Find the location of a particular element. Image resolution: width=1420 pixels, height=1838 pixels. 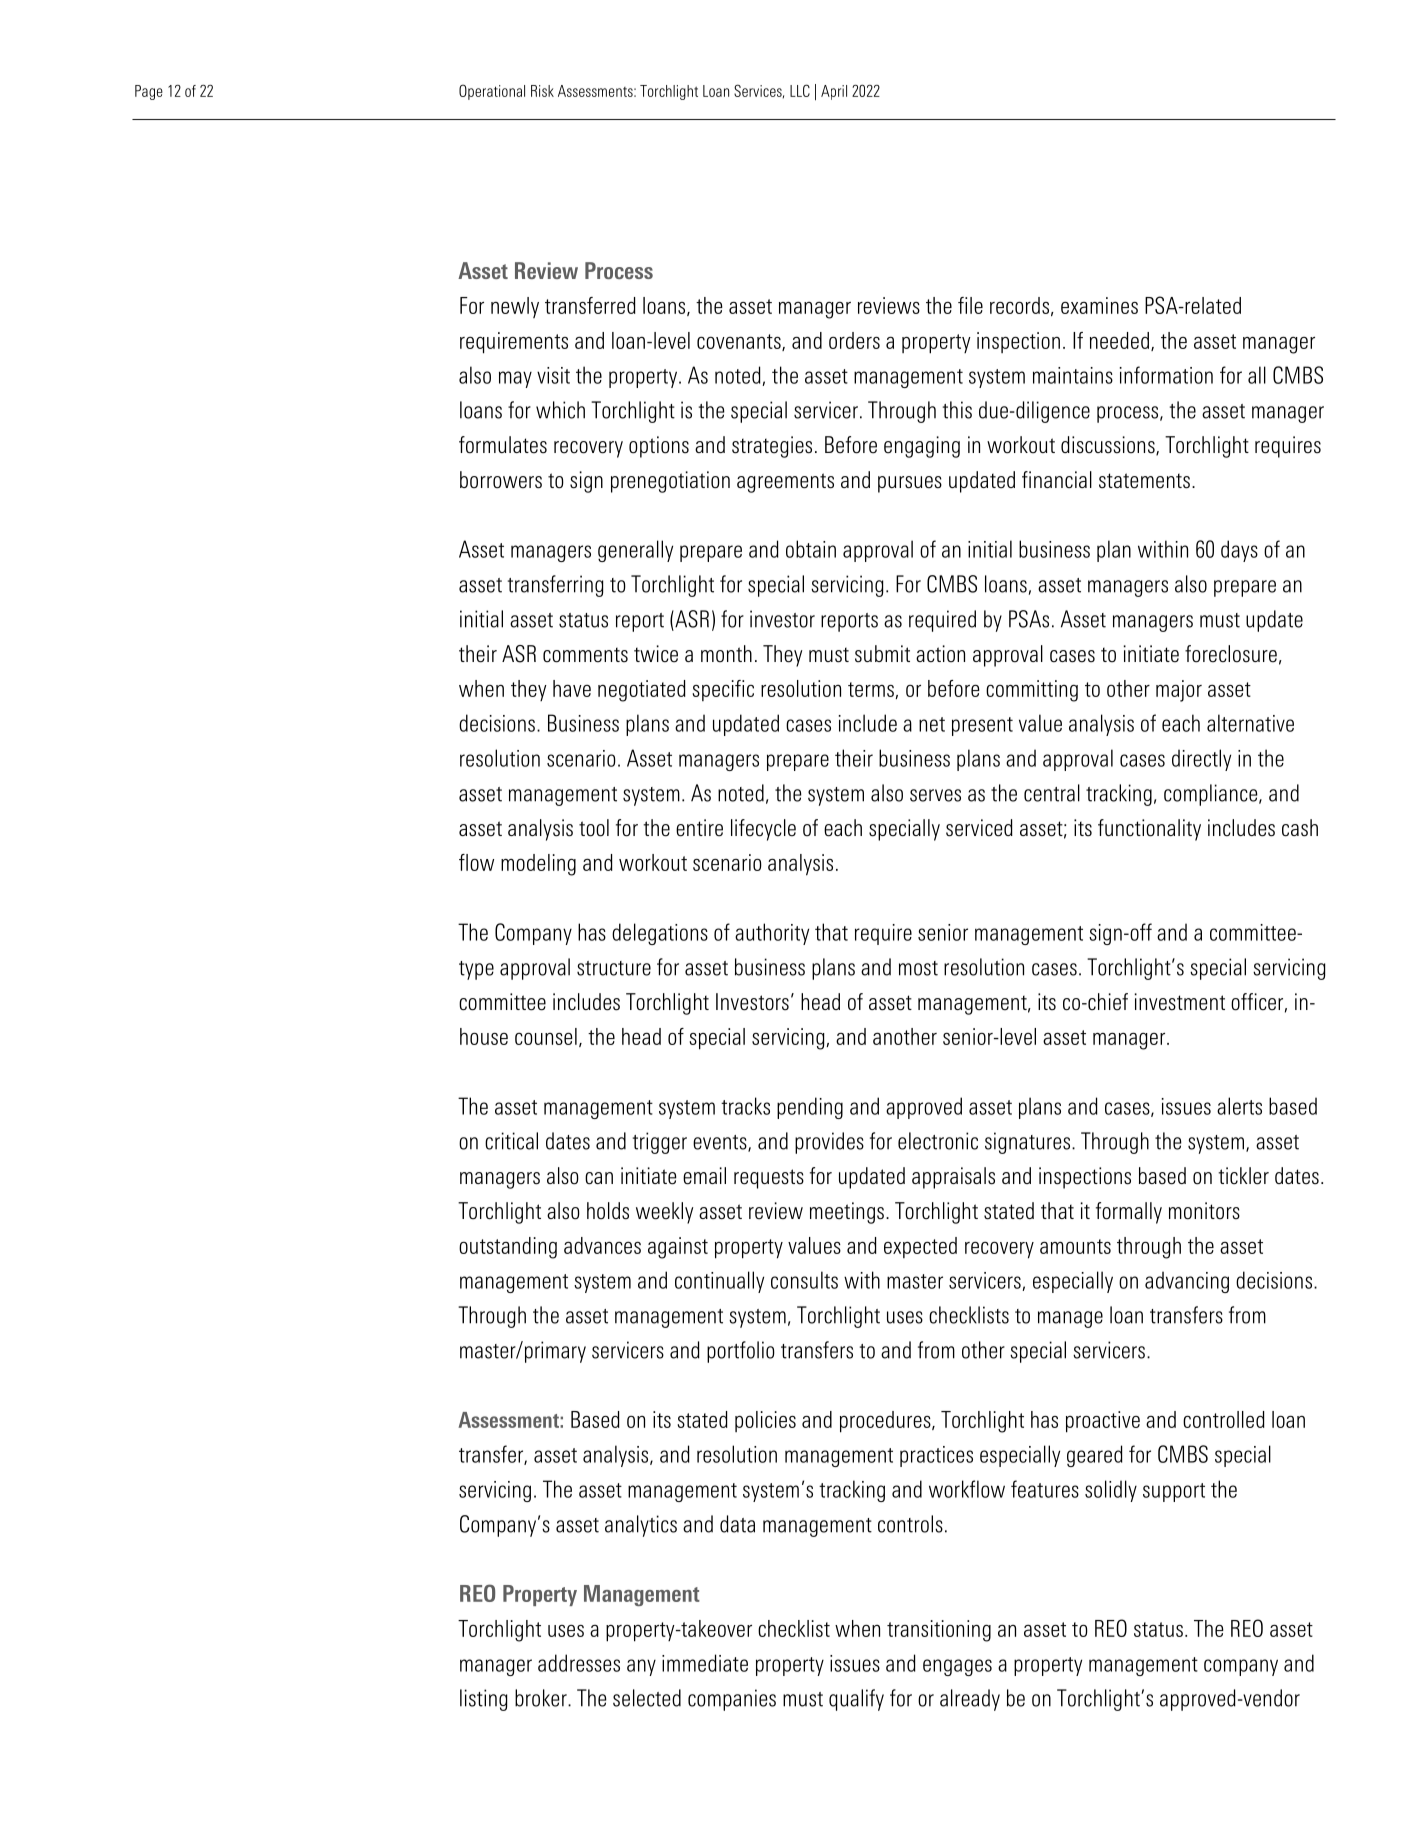

LLC is located at coordinates (800, 90).
